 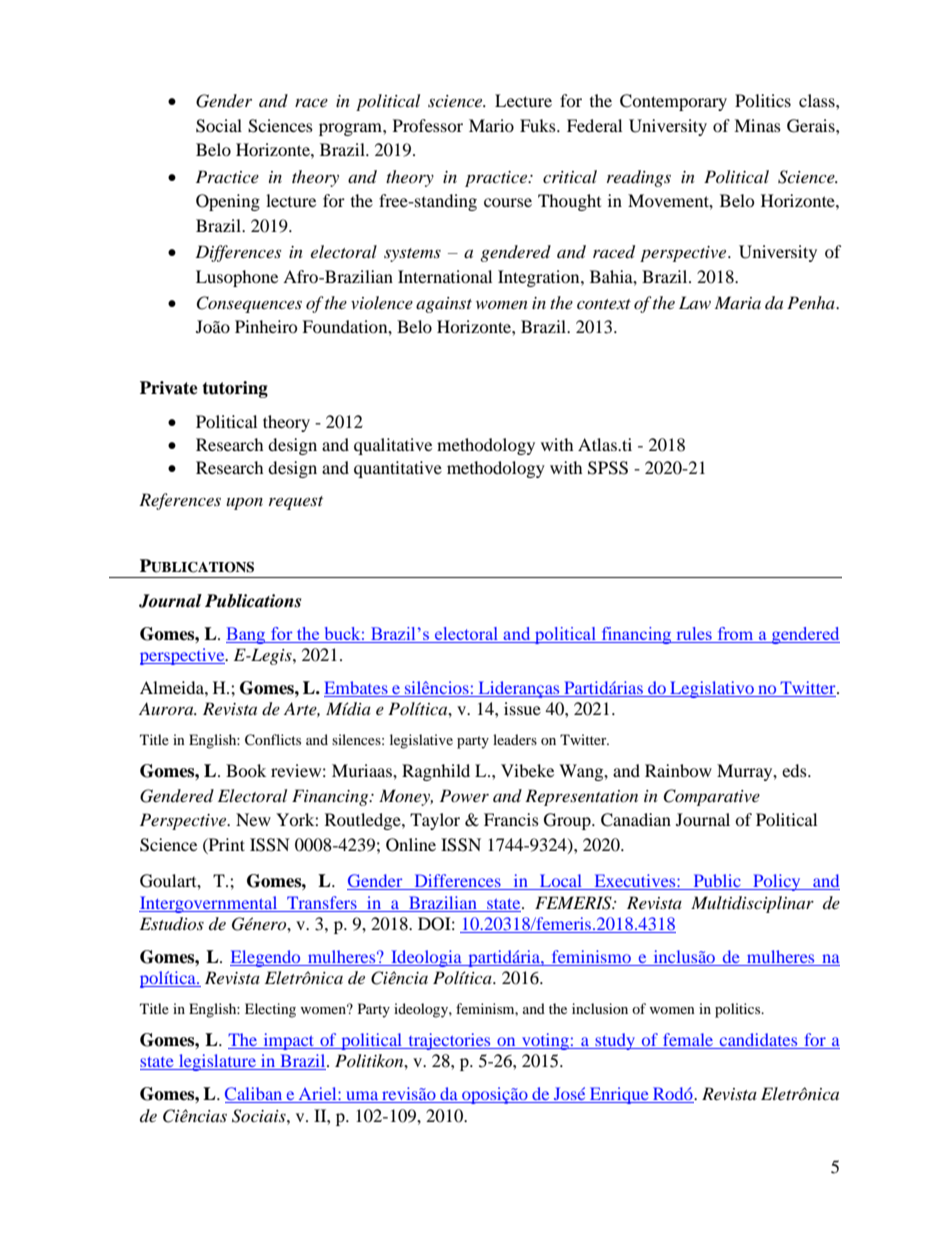 I want to click on Minas, so click(x=757, y=125).
